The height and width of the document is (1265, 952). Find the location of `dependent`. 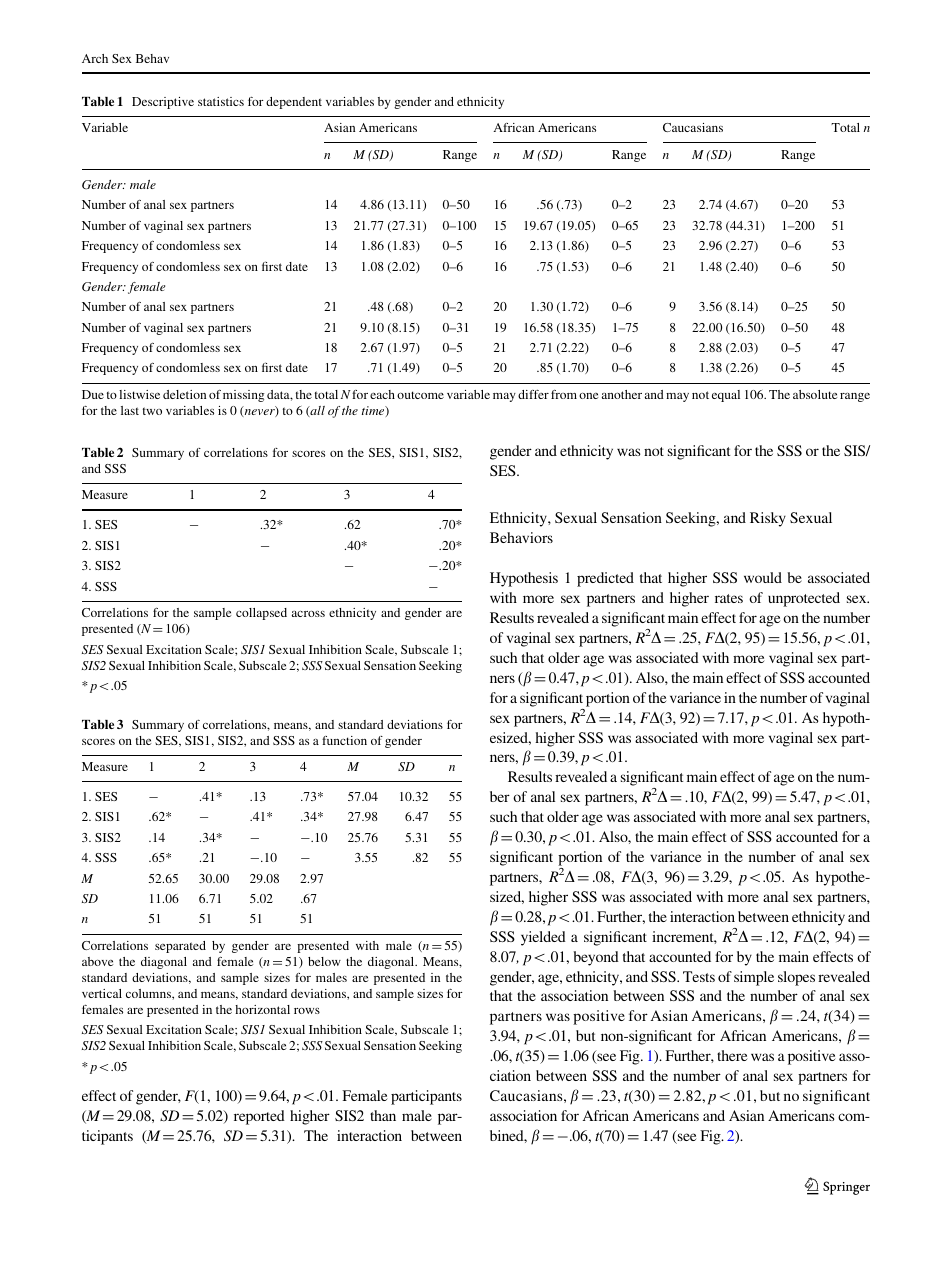

dependent is located at coordinates (294, 103).
